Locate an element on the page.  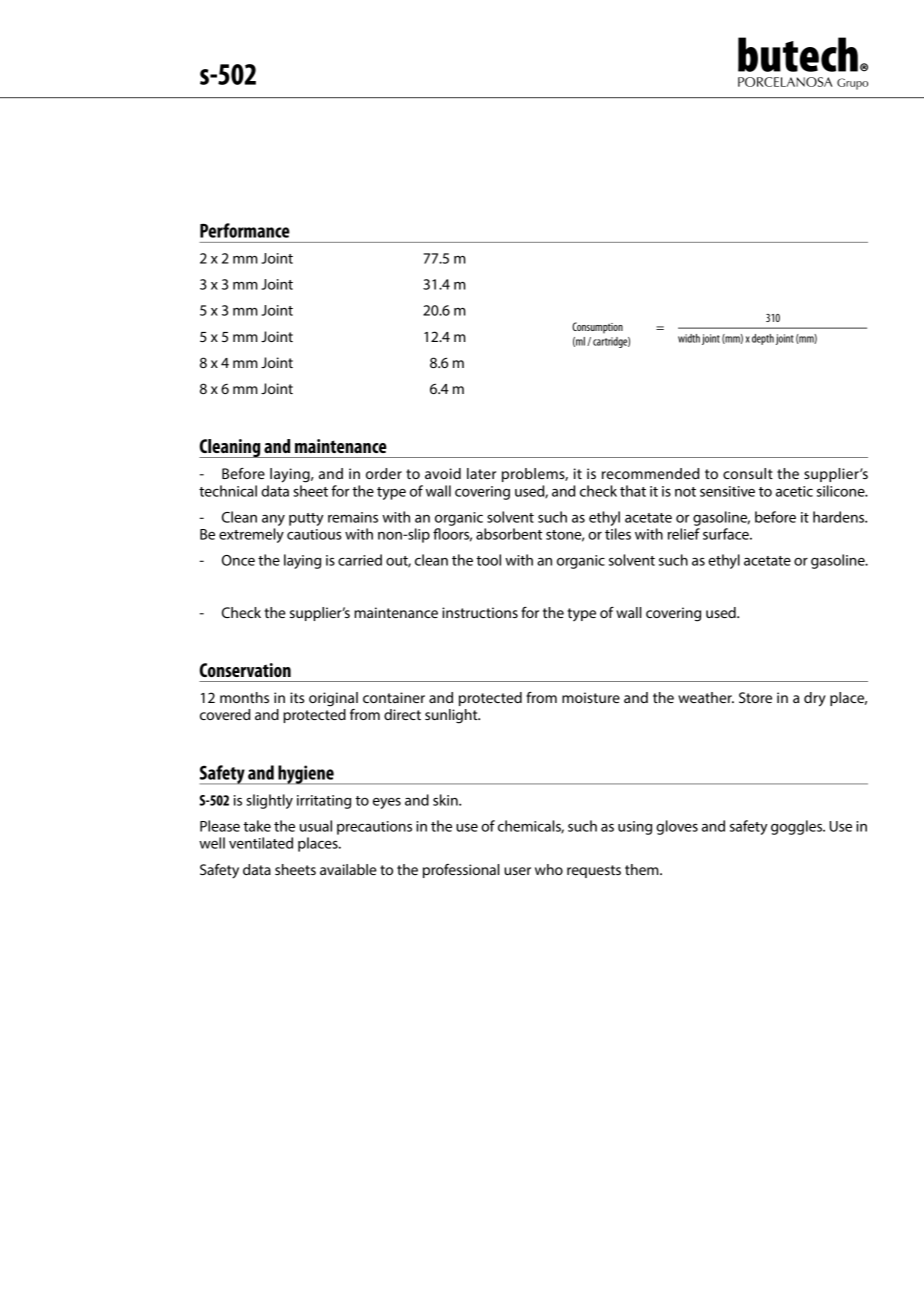
depth is located at coordinates (763, 339).
